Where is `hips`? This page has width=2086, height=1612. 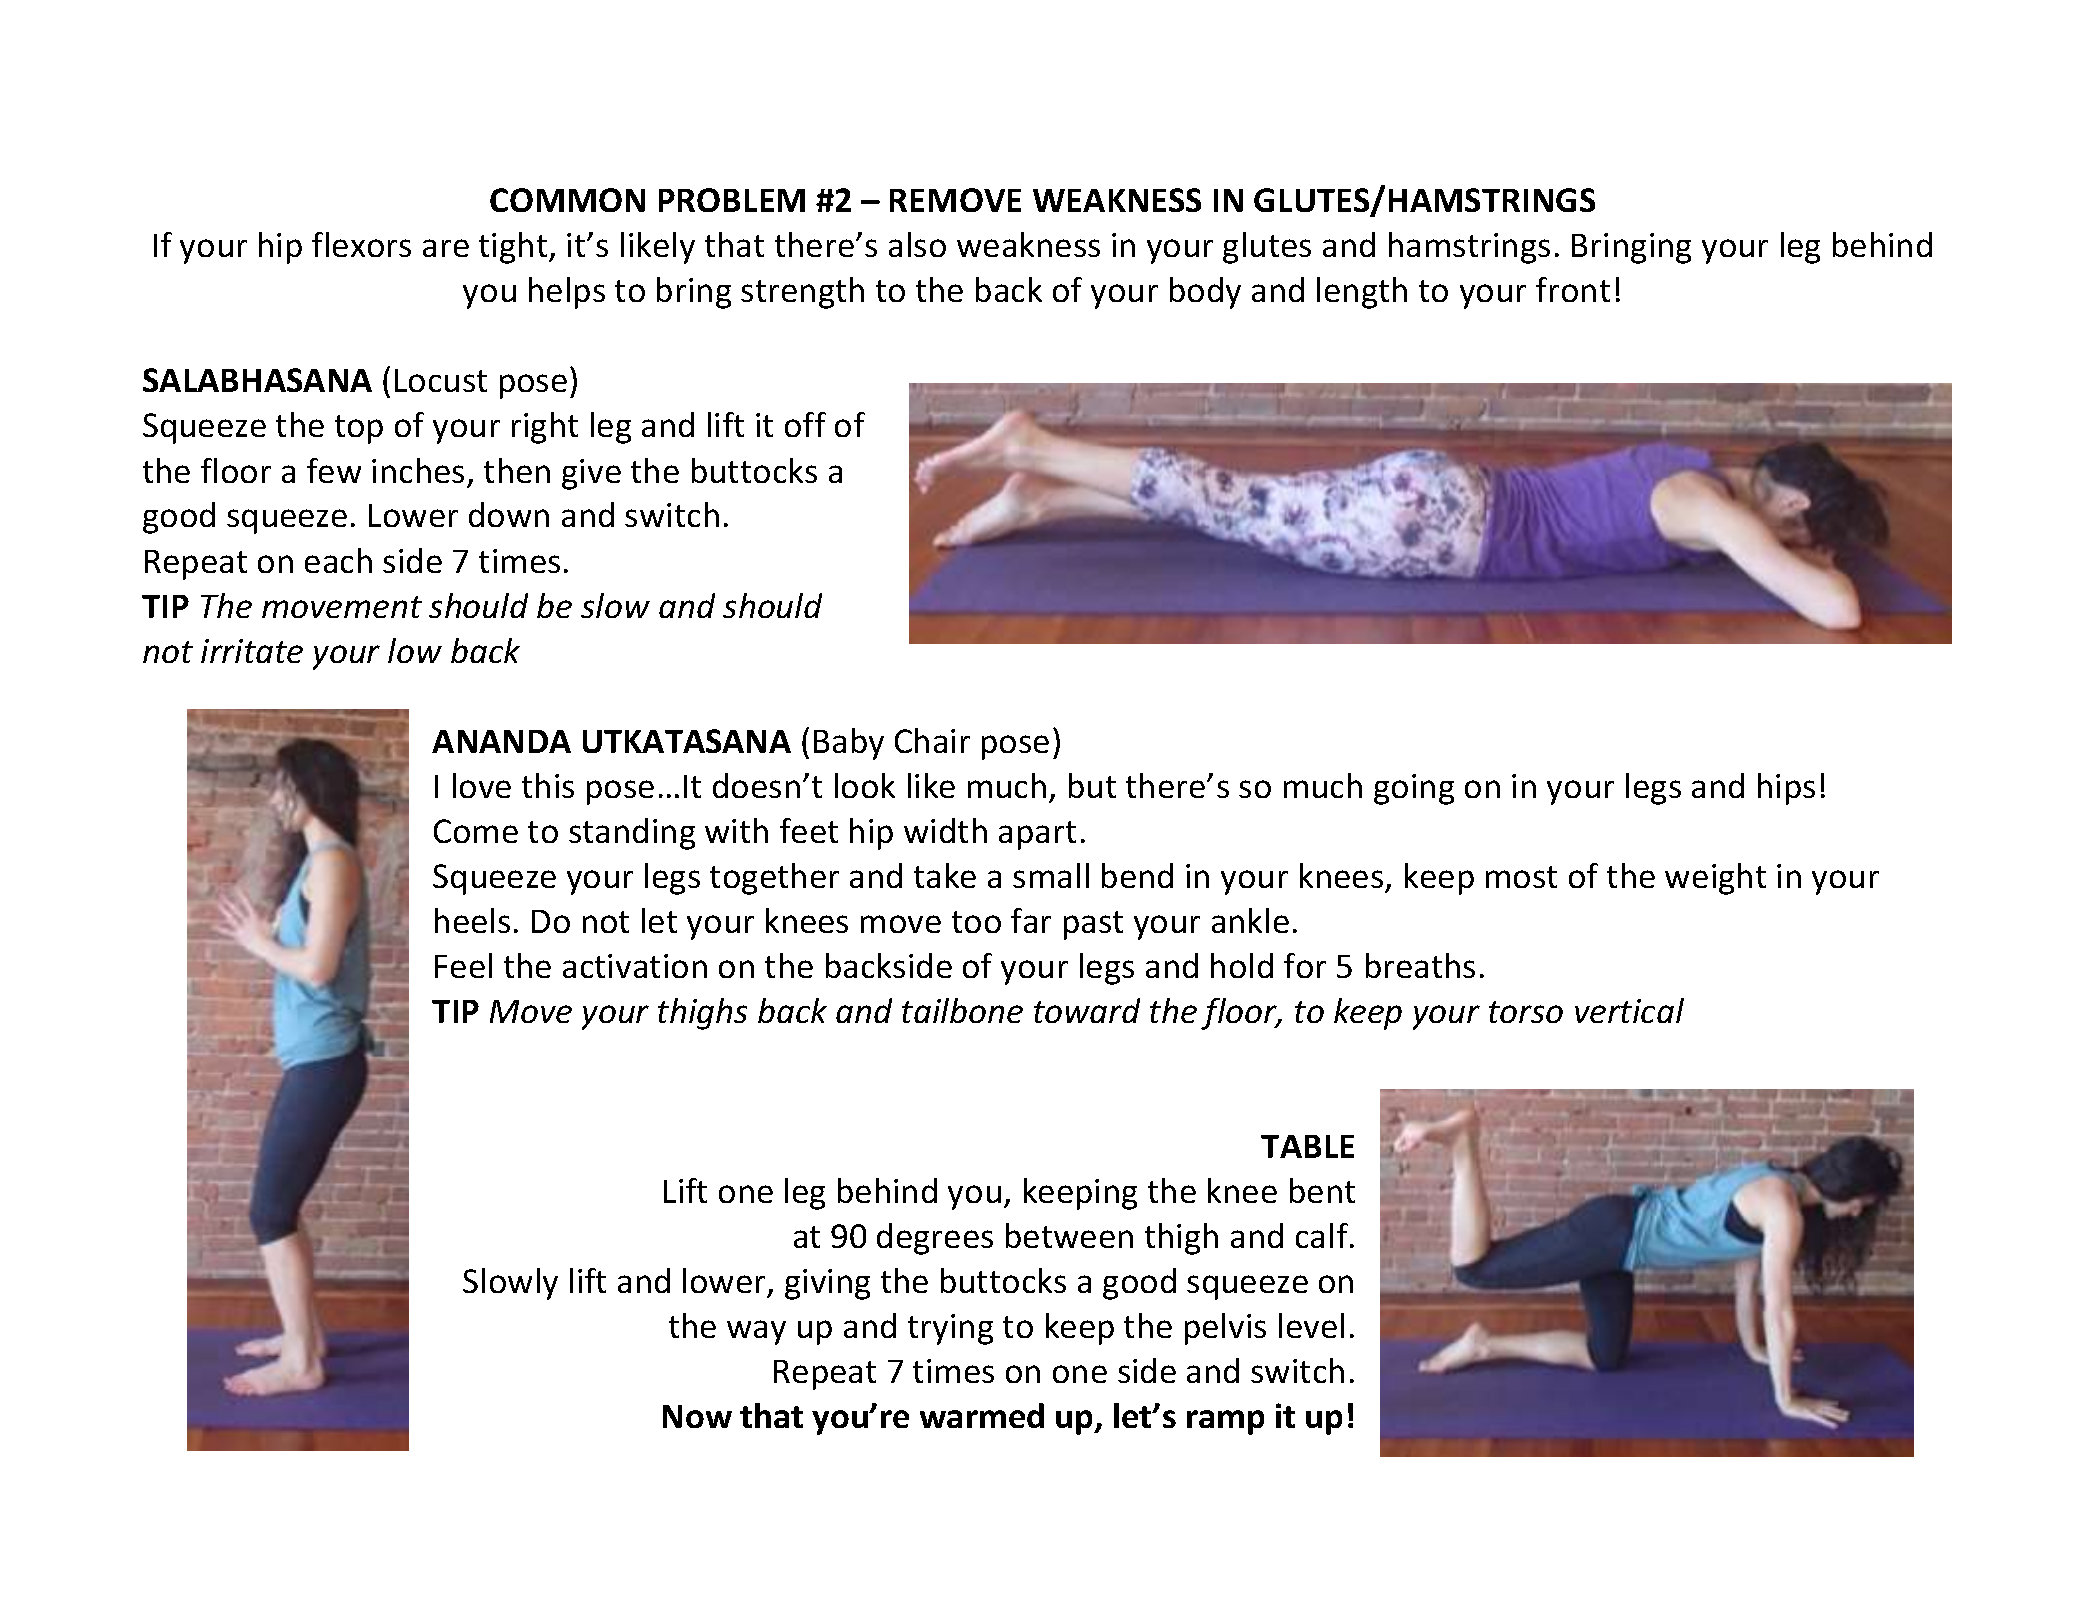
hips is located at coordinates (1786, 789).
